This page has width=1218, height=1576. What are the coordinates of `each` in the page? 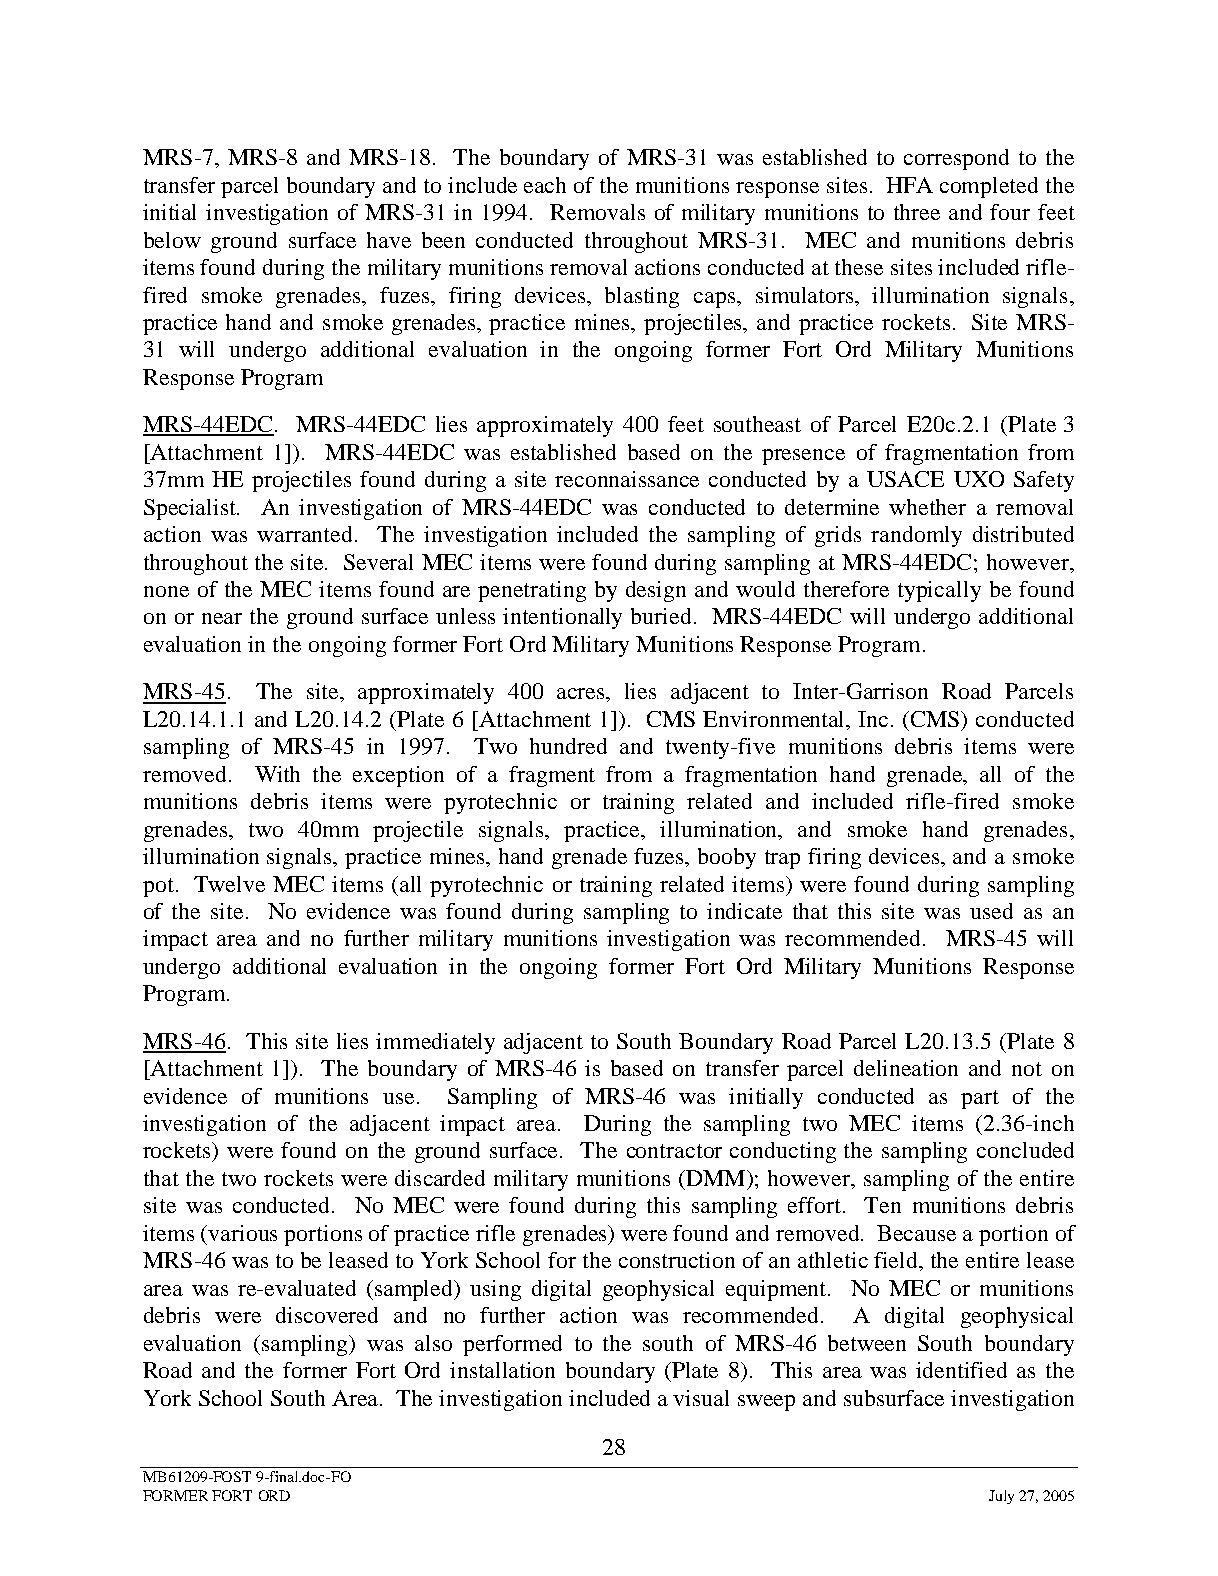 It's located at (545, 185).
